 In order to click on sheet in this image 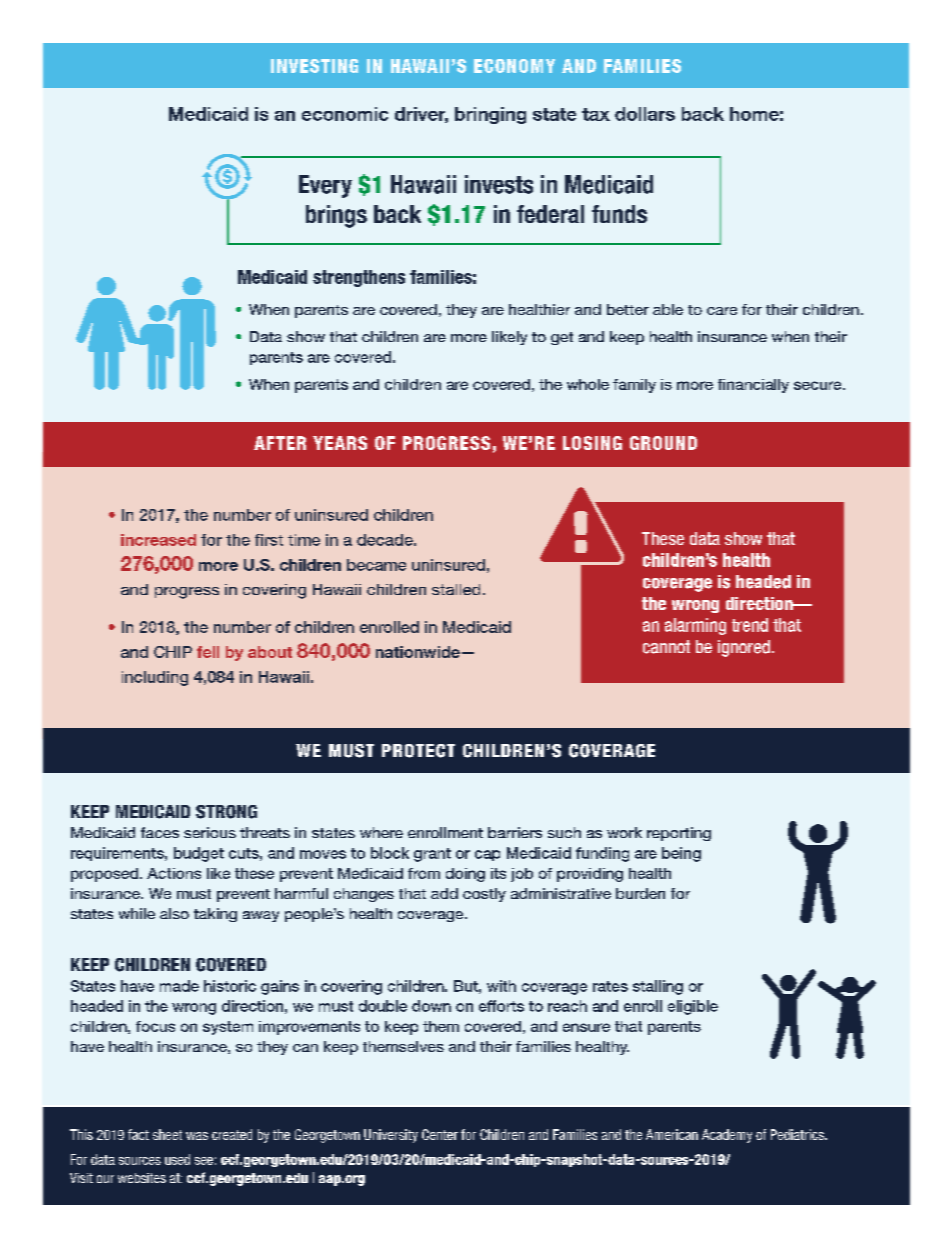, I will do `click(167, 1134)`.
